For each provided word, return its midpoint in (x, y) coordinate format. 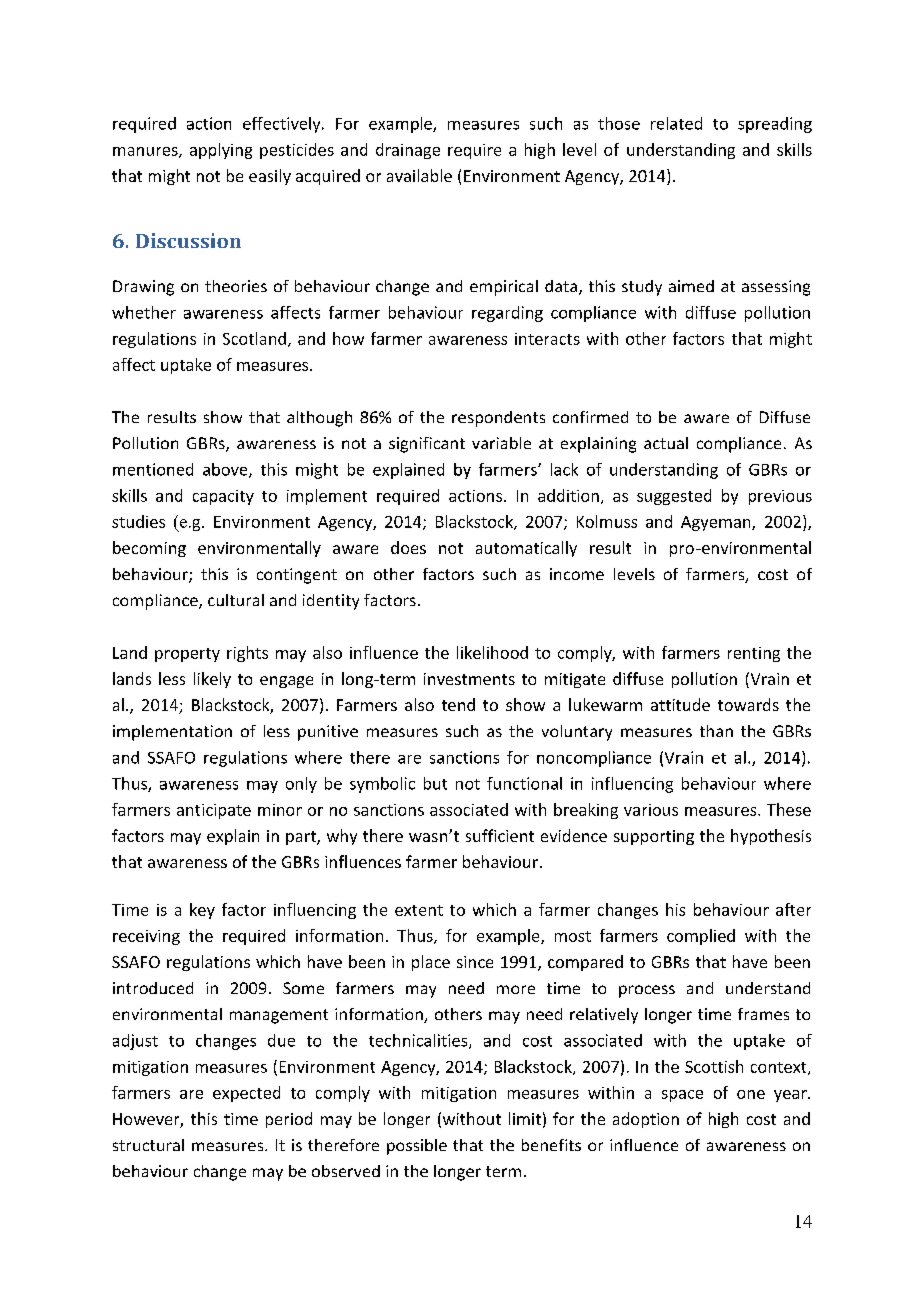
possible (417, 1147)
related (676, 123)
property (187, 655)
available (419, 175)
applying (221, 151)
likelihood (492, 652)
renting (754, 654)
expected (246, 1094)
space (682, 1096)
